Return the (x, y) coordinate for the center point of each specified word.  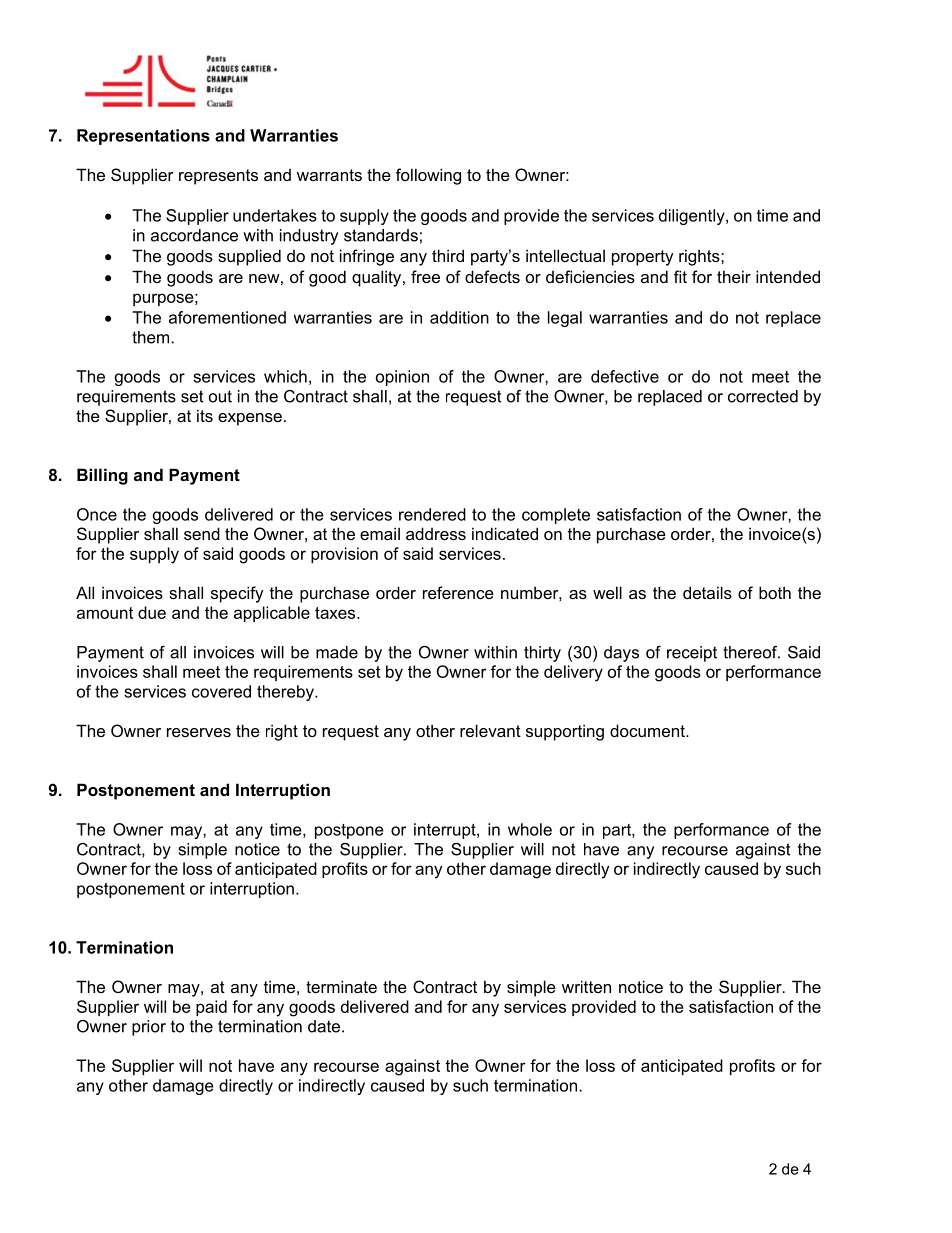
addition (459, 317)
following (428, 176)
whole (530, 829)
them (152, 337)
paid (211, 1008)
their (734, 276)
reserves (199, 732)
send (202, 533)
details (707, 592)
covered (221, 691)
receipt (692, 654)
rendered (432, 514)
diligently (693, 217)
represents (218, 177)
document (648, 730)
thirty (542, 654)
